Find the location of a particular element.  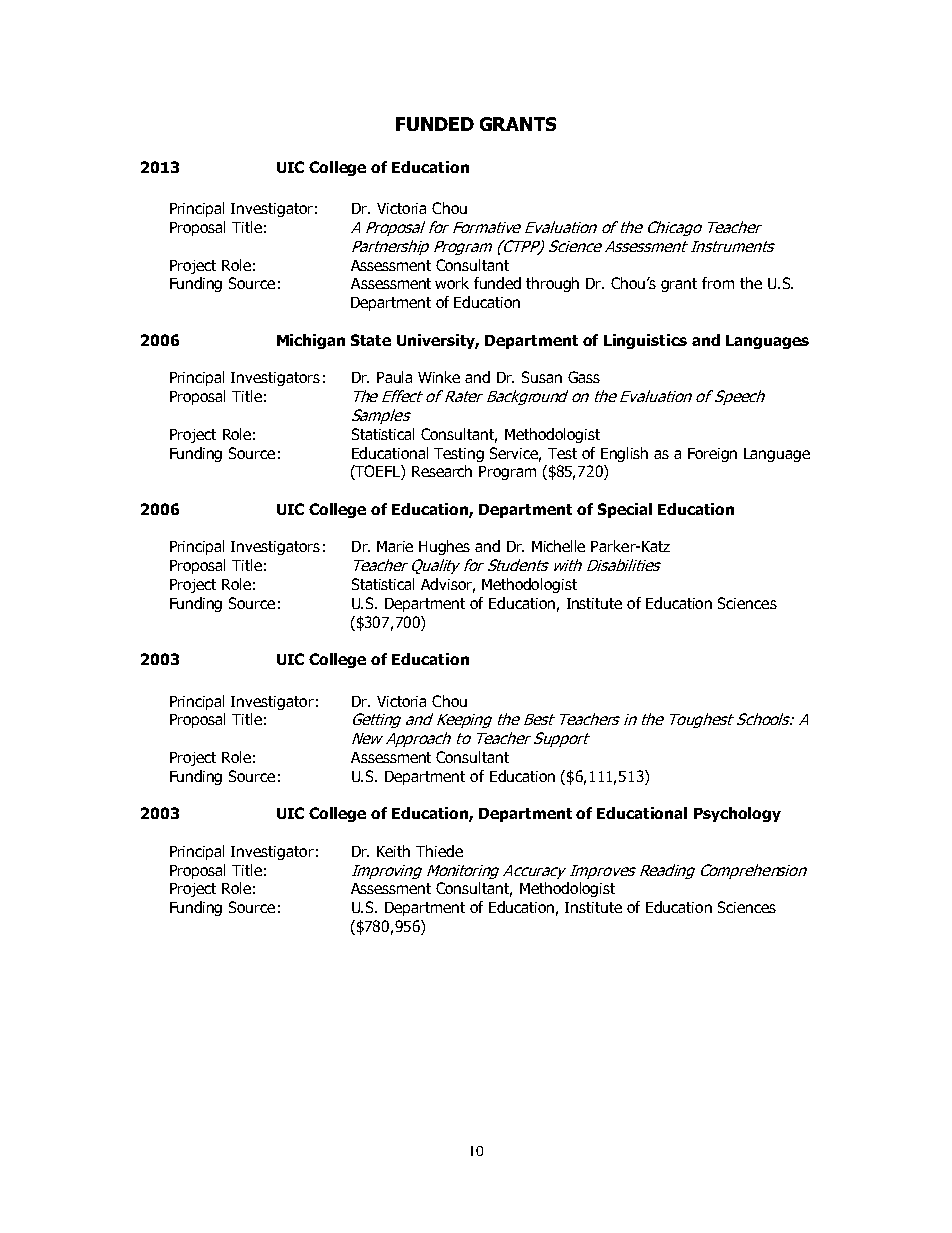

Foreign is located at coordinates (712, 455).
